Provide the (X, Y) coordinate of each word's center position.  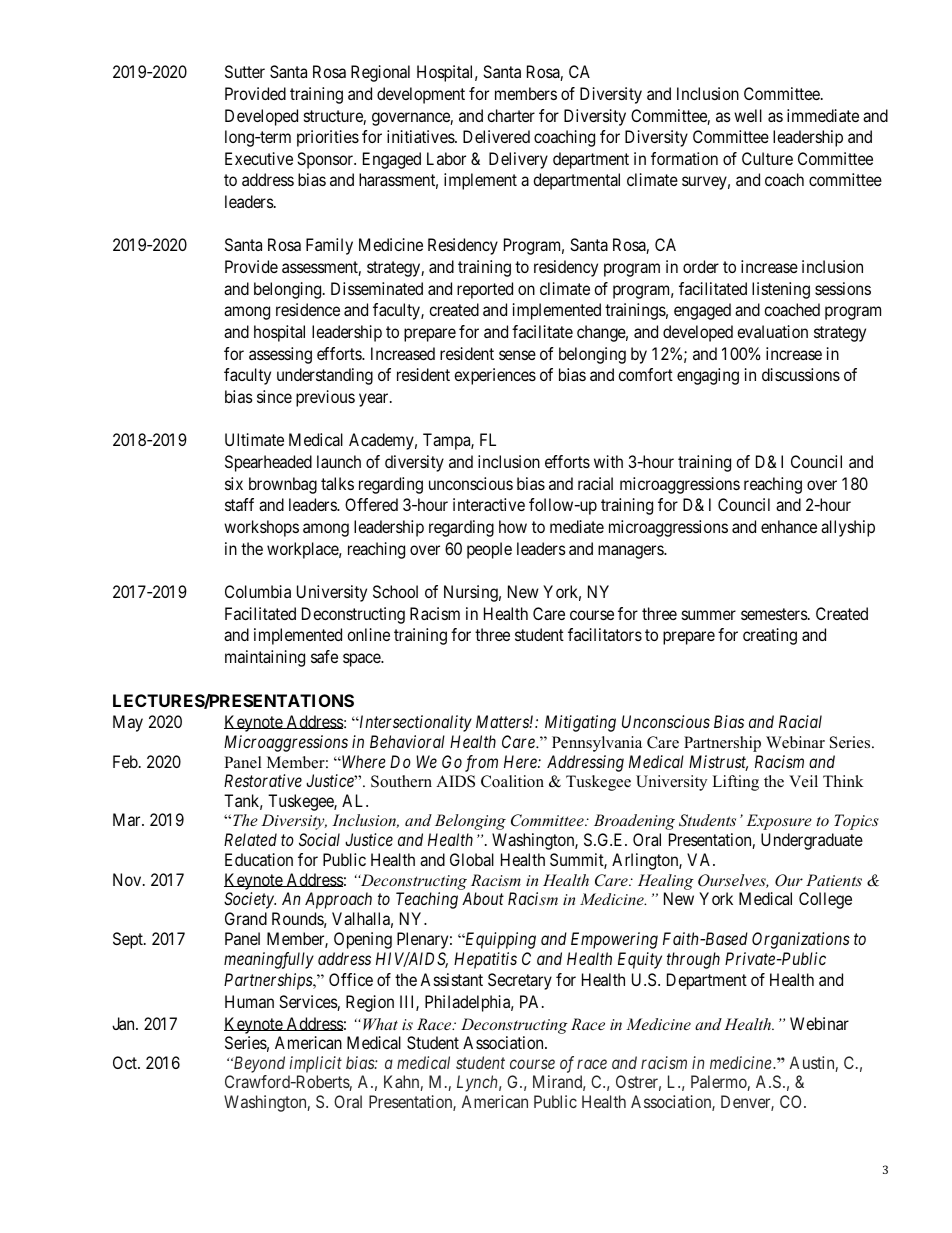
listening (781, 290)
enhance (789, 526)
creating (770, 636)
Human (249, 1001)
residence (308, 309)
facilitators (605, 634)
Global (472, 859)
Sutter (245, 71)
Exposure (779, 822)
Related (250, 839)
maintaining (265, 658)
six (234, 483)
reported (485, 290)
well (748, 115)
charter (511, 115)
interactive (489, 504)
